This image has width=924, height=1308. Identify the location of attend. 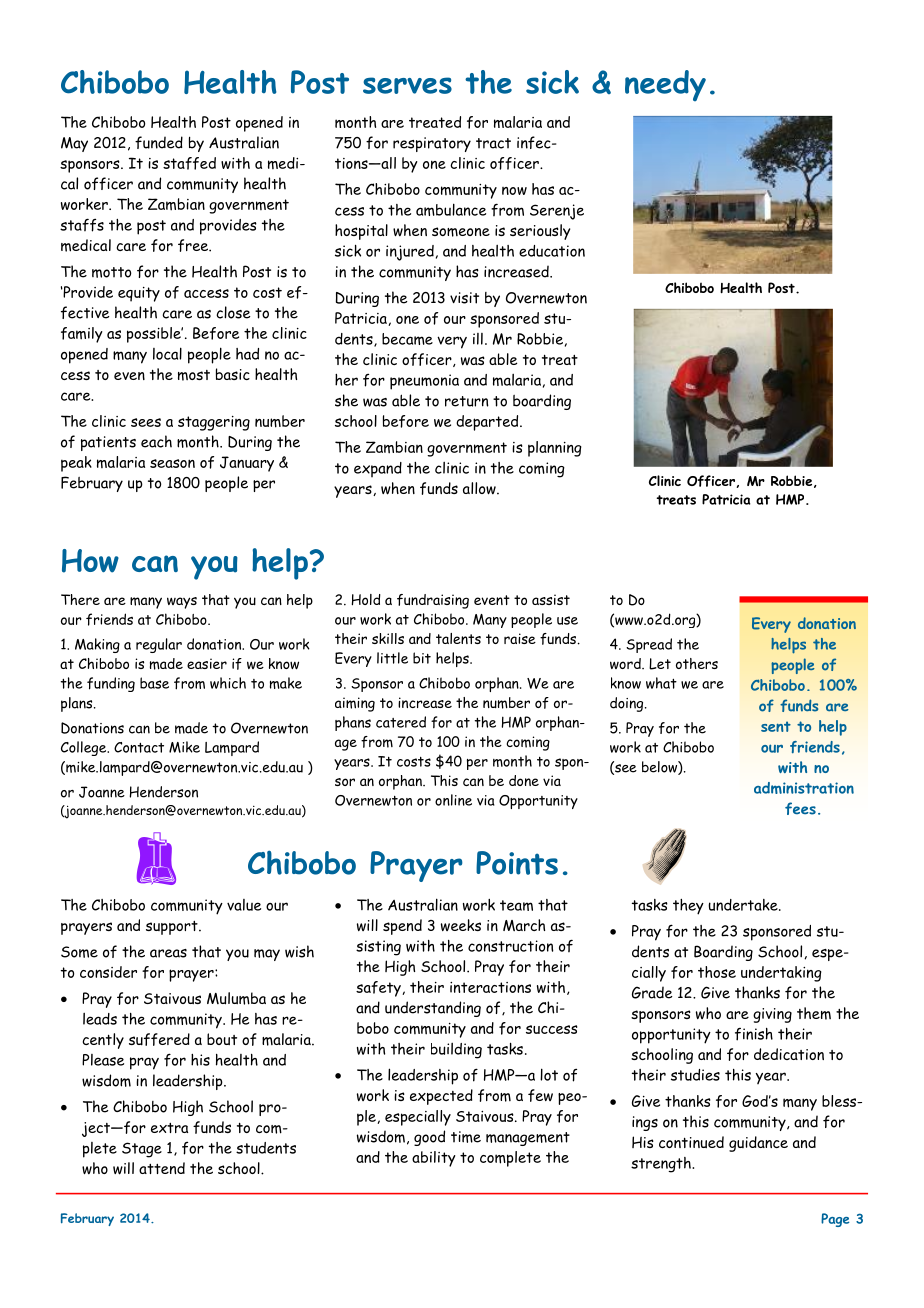
(162, 1168).
